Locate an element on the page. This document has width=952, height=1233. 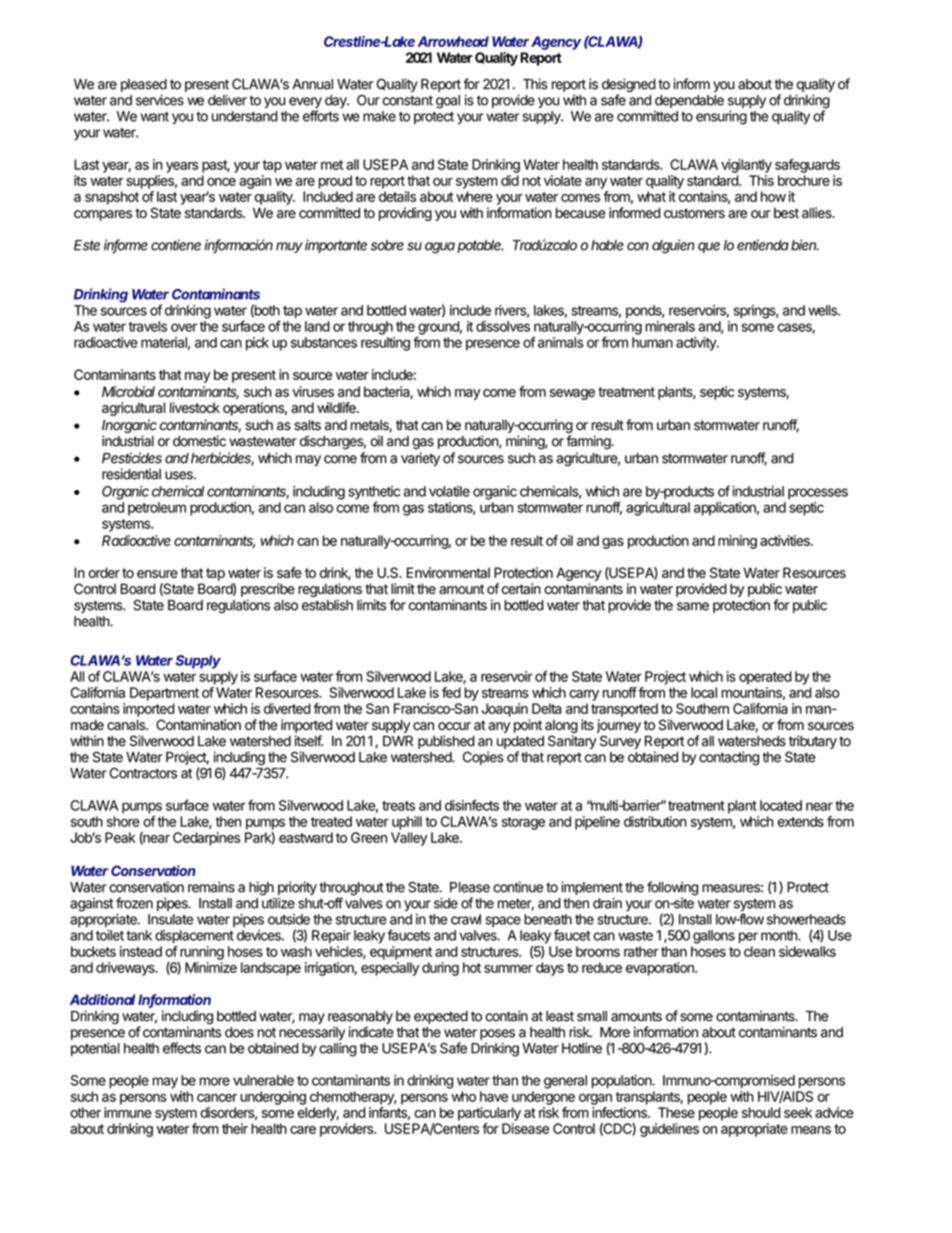
livestock is located at coordinates (195, 407).
